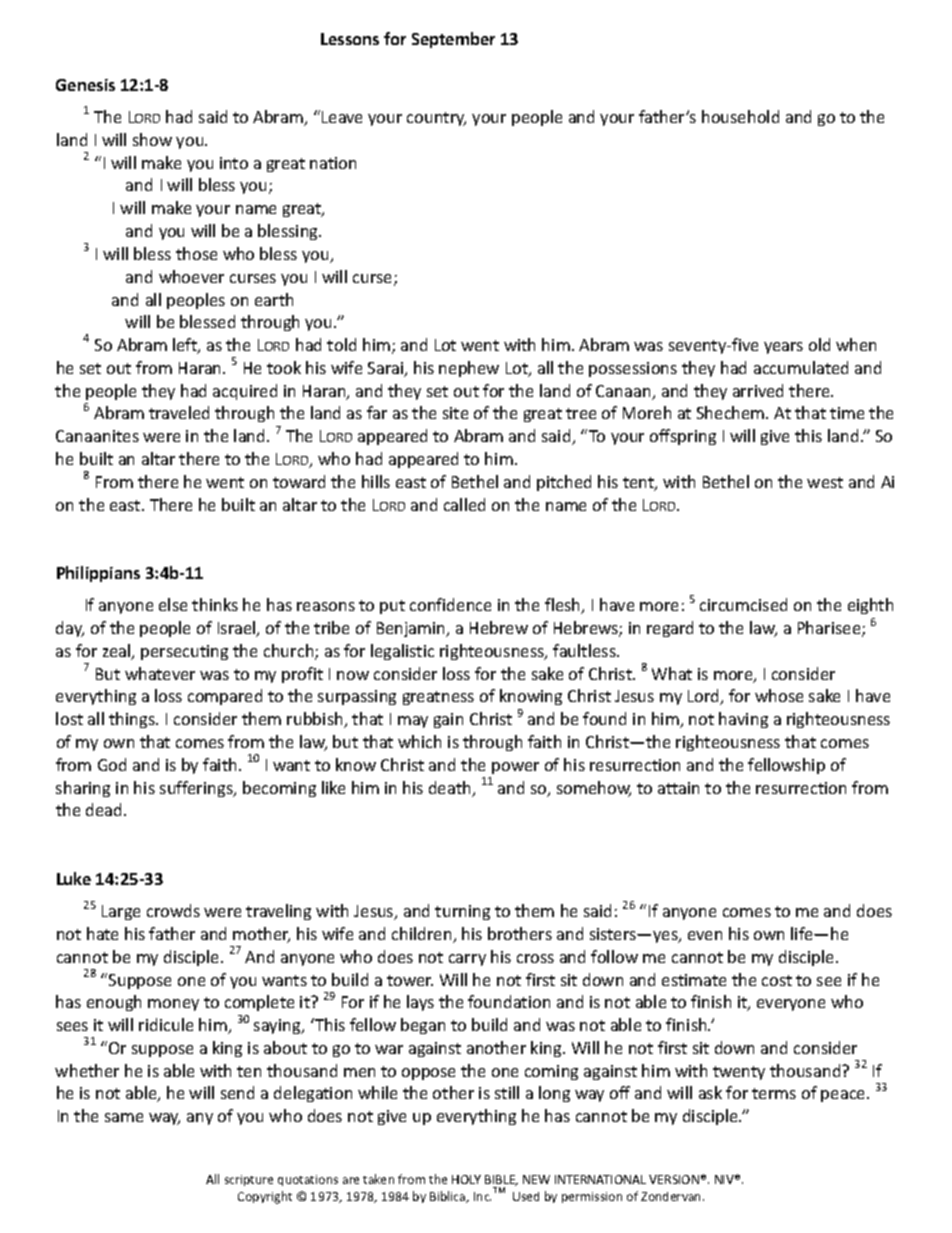 The width and height of the screenshot is (952, 1233). Describe the element at coordinates (743, 604) in the screenshot. I see `circumcised` at that location.
